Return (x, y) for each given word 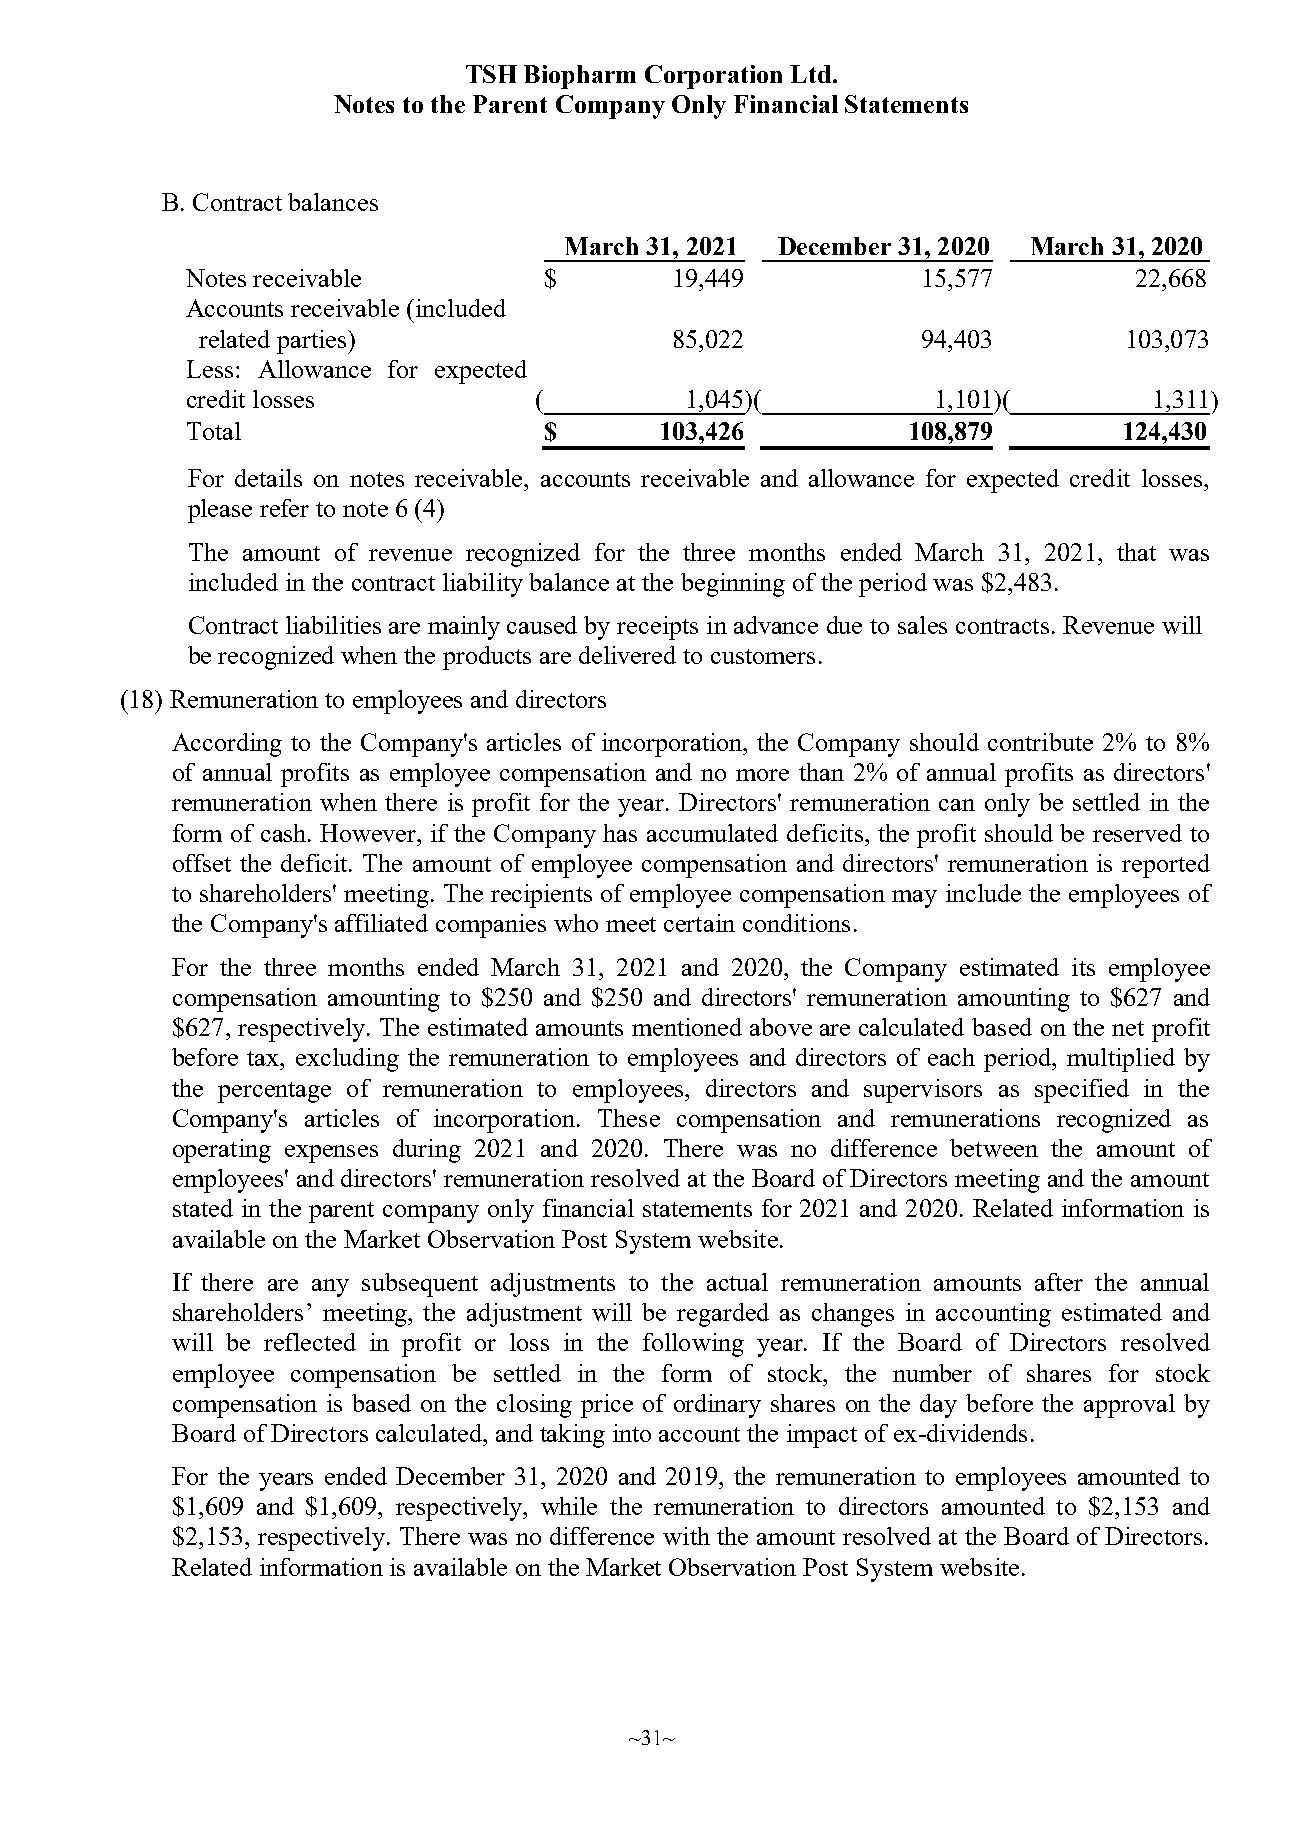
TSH (491, 74)
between (994, 1148)
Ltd (812, 74)
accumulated (712, 833)
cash (285, 833)
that (1136, 552)
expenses (331, 1154)
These (629, 1118)
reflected (310, 1342)
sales (922, 625)
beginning (733, 585)
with (686, 1536)
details (268, 478)
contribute (1040, 742)
